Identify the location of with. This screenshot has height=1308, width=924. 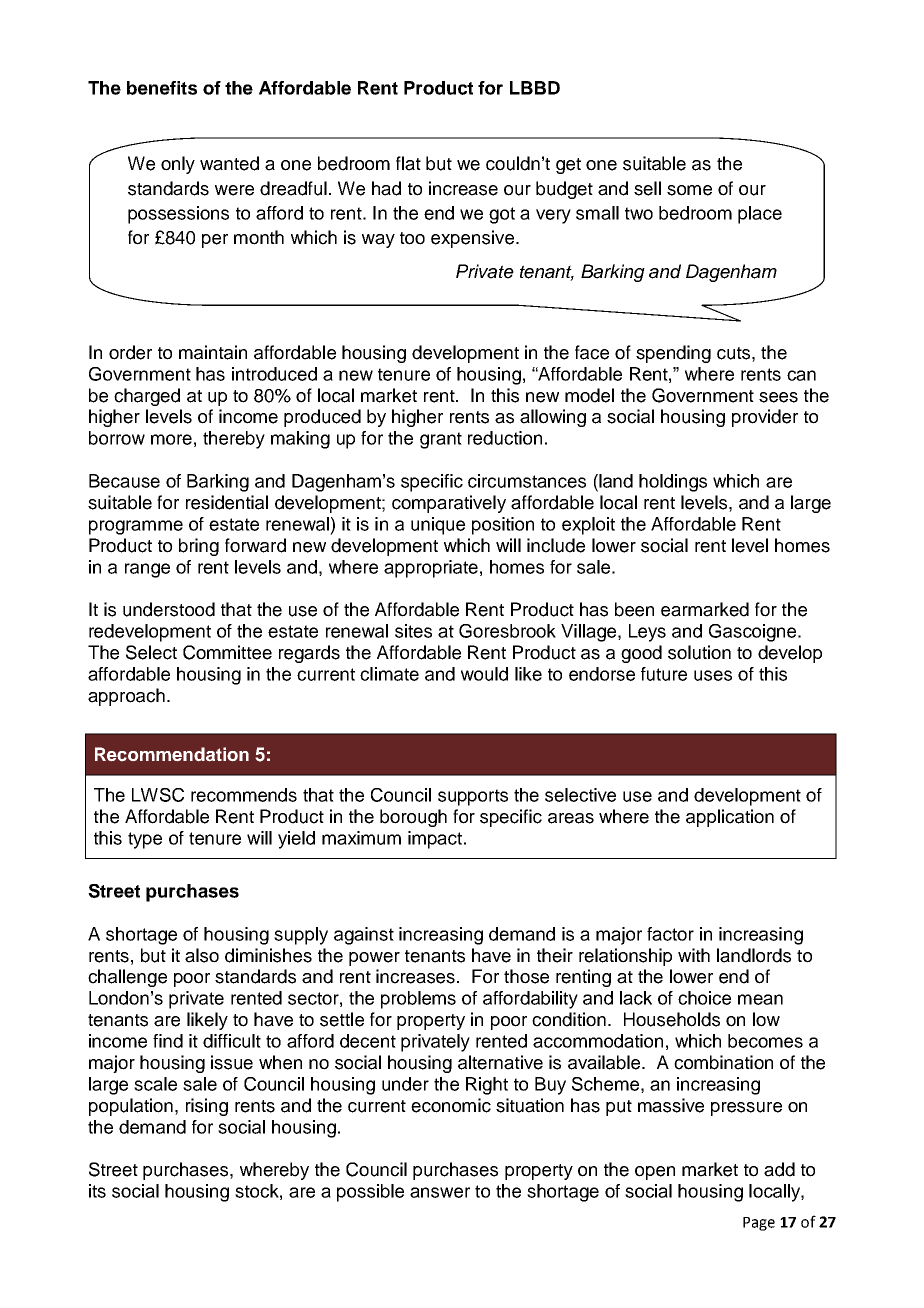
(694, 955).
